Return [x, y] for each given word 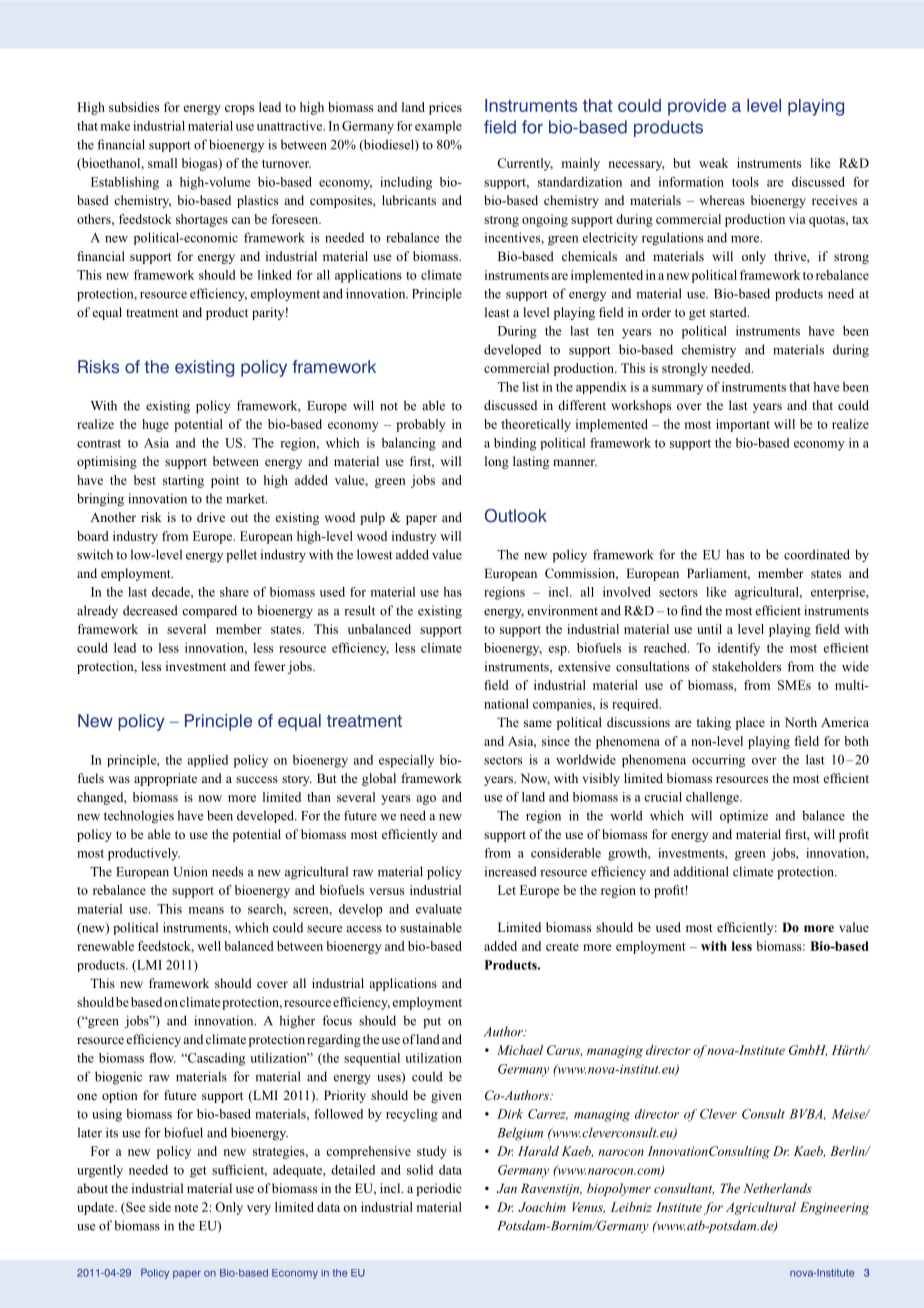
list [531, 387]
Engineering [834, 1208]
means [206, 910]
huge [155, 425]
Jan [507, 1188]
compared [209, 611]
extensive [584, 666]
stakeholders [746, 666]
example [438, 127]
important [743, 425]
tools [745, 182]
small [162, 163]
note [186, 1208]
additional [701, 871]
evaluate [439, 909]
